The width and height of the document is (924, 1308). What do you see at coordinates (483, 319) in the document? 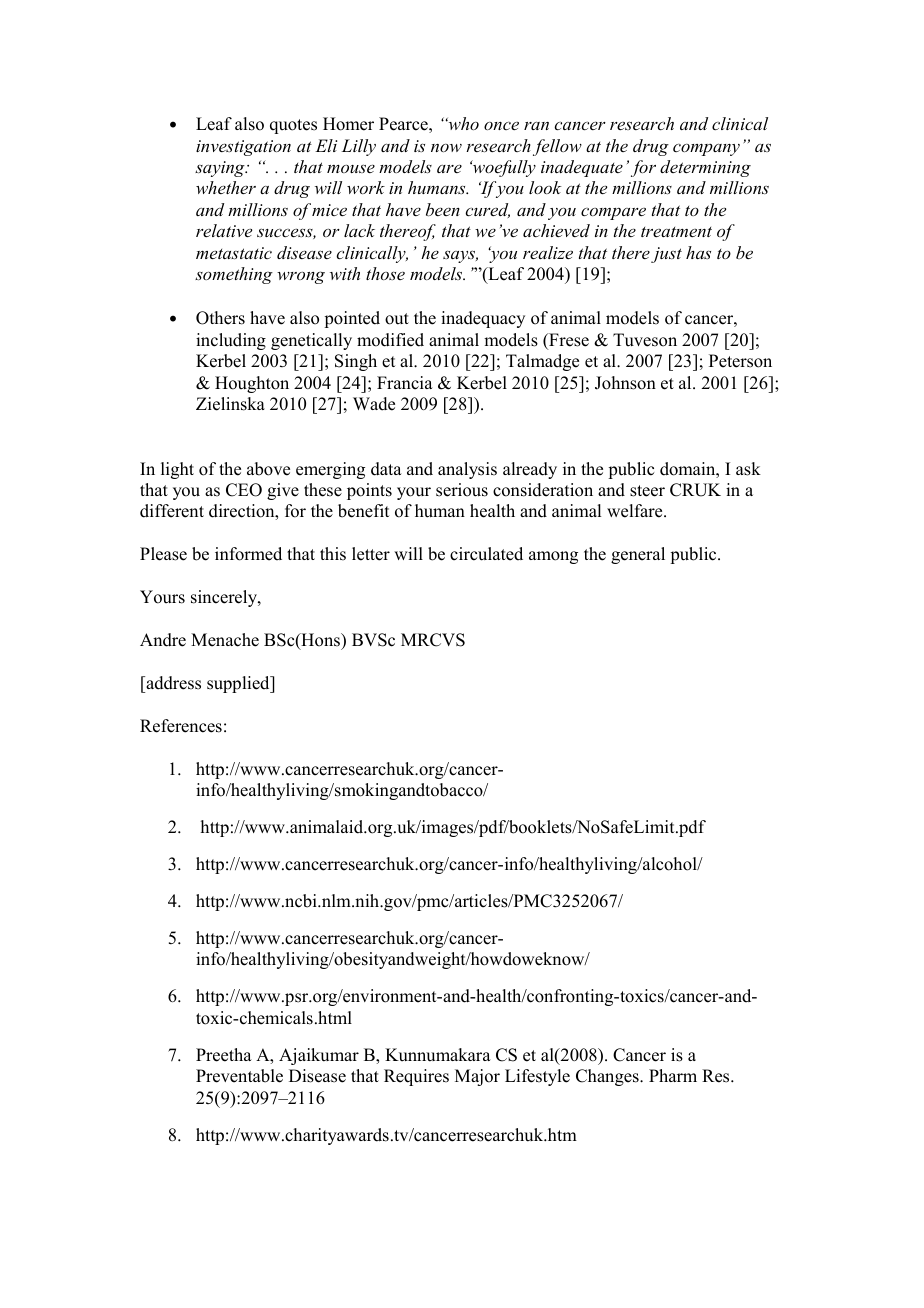
I see `inadequacy` at bounding box center [483, 319].
